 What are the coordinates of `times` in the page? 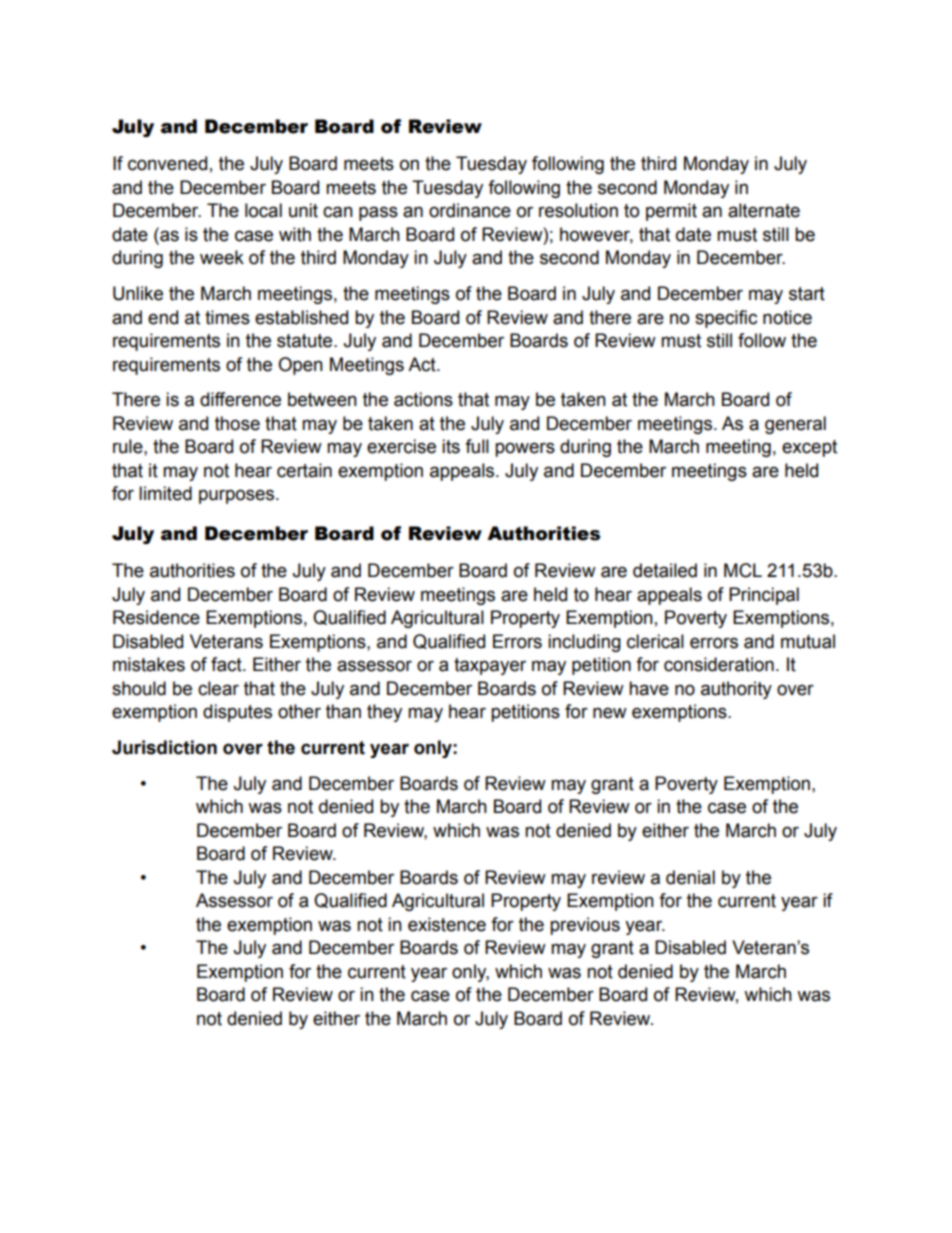 It's located at (227, 317).
